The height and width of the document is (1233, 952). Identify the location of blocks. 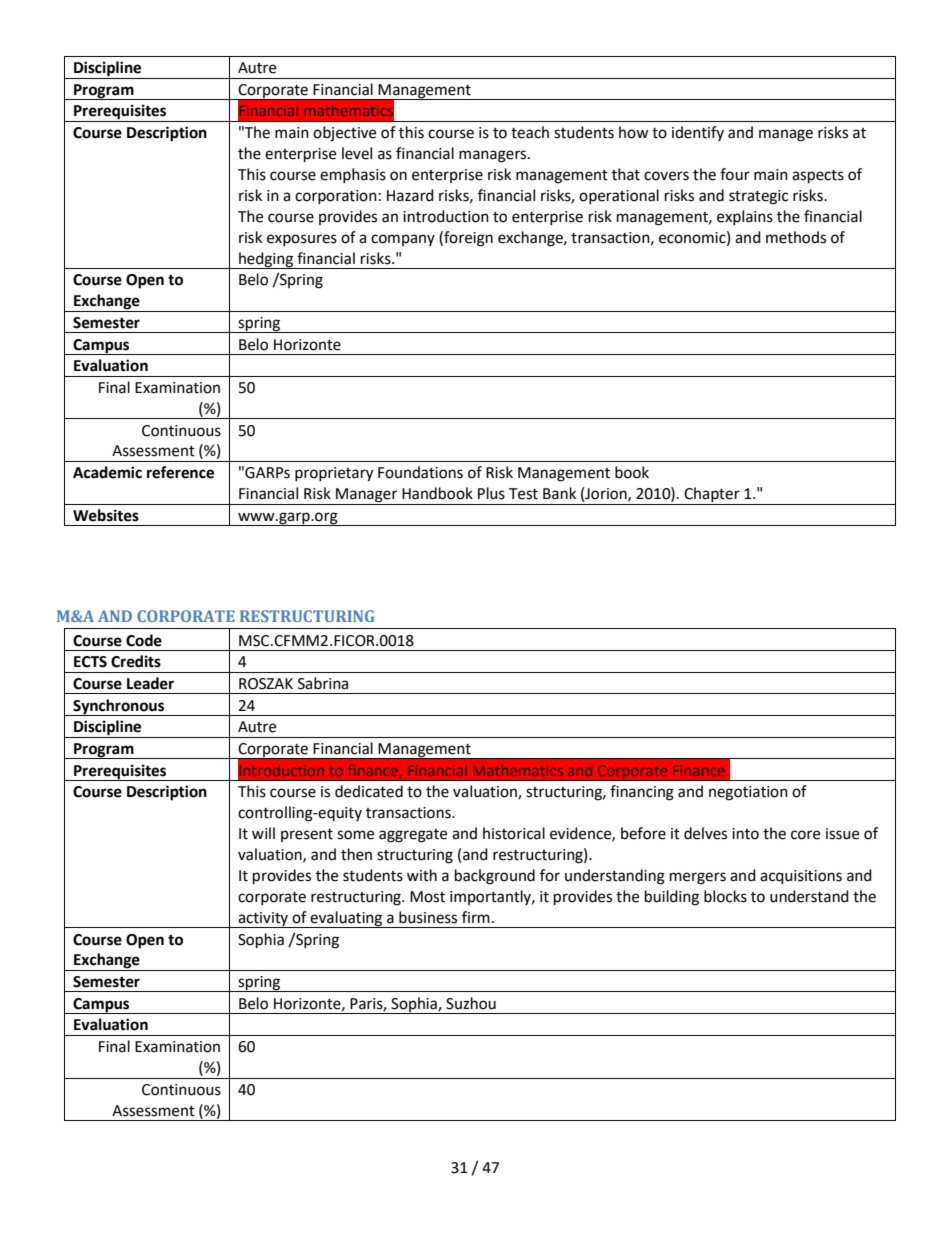
(725, 896).
